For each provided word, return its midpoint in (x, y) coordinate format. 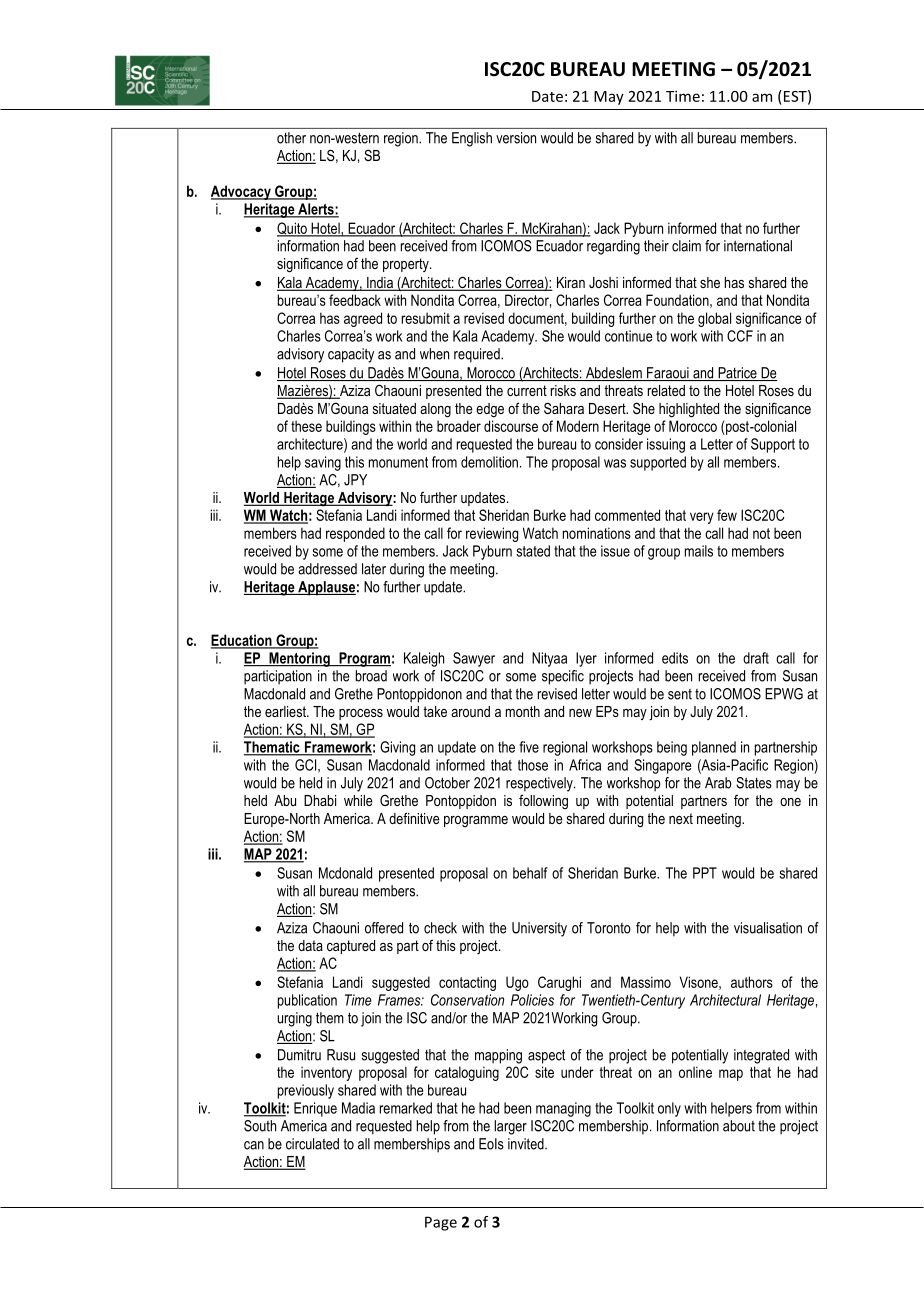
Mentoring (299, 659)
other (291, 138)
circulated (312, 1144)
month (523, 711)
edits (675, 658)
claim (686, 246)
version (516, 138)
